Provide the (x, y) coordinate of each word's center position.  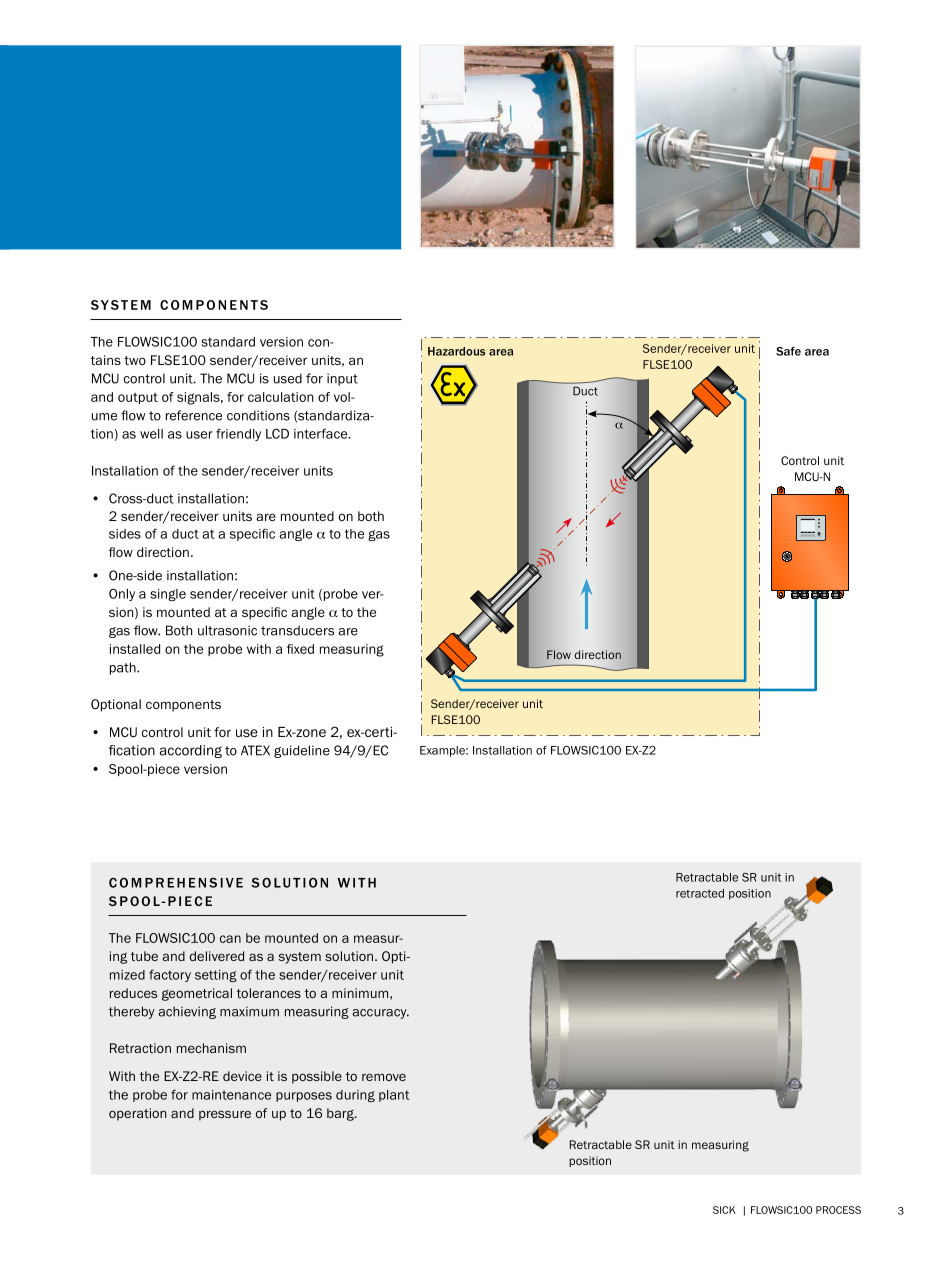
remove (384, 1077)
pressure (225, 1115)
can (230, 939)
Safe (788, 351)
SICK (724, 1210)
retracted (700, 893)
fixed (300, 649)
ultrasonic (227, 630)
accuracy (380, 1014)
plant (394, 1096)
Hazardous (457, 351)
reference (194, 415)
